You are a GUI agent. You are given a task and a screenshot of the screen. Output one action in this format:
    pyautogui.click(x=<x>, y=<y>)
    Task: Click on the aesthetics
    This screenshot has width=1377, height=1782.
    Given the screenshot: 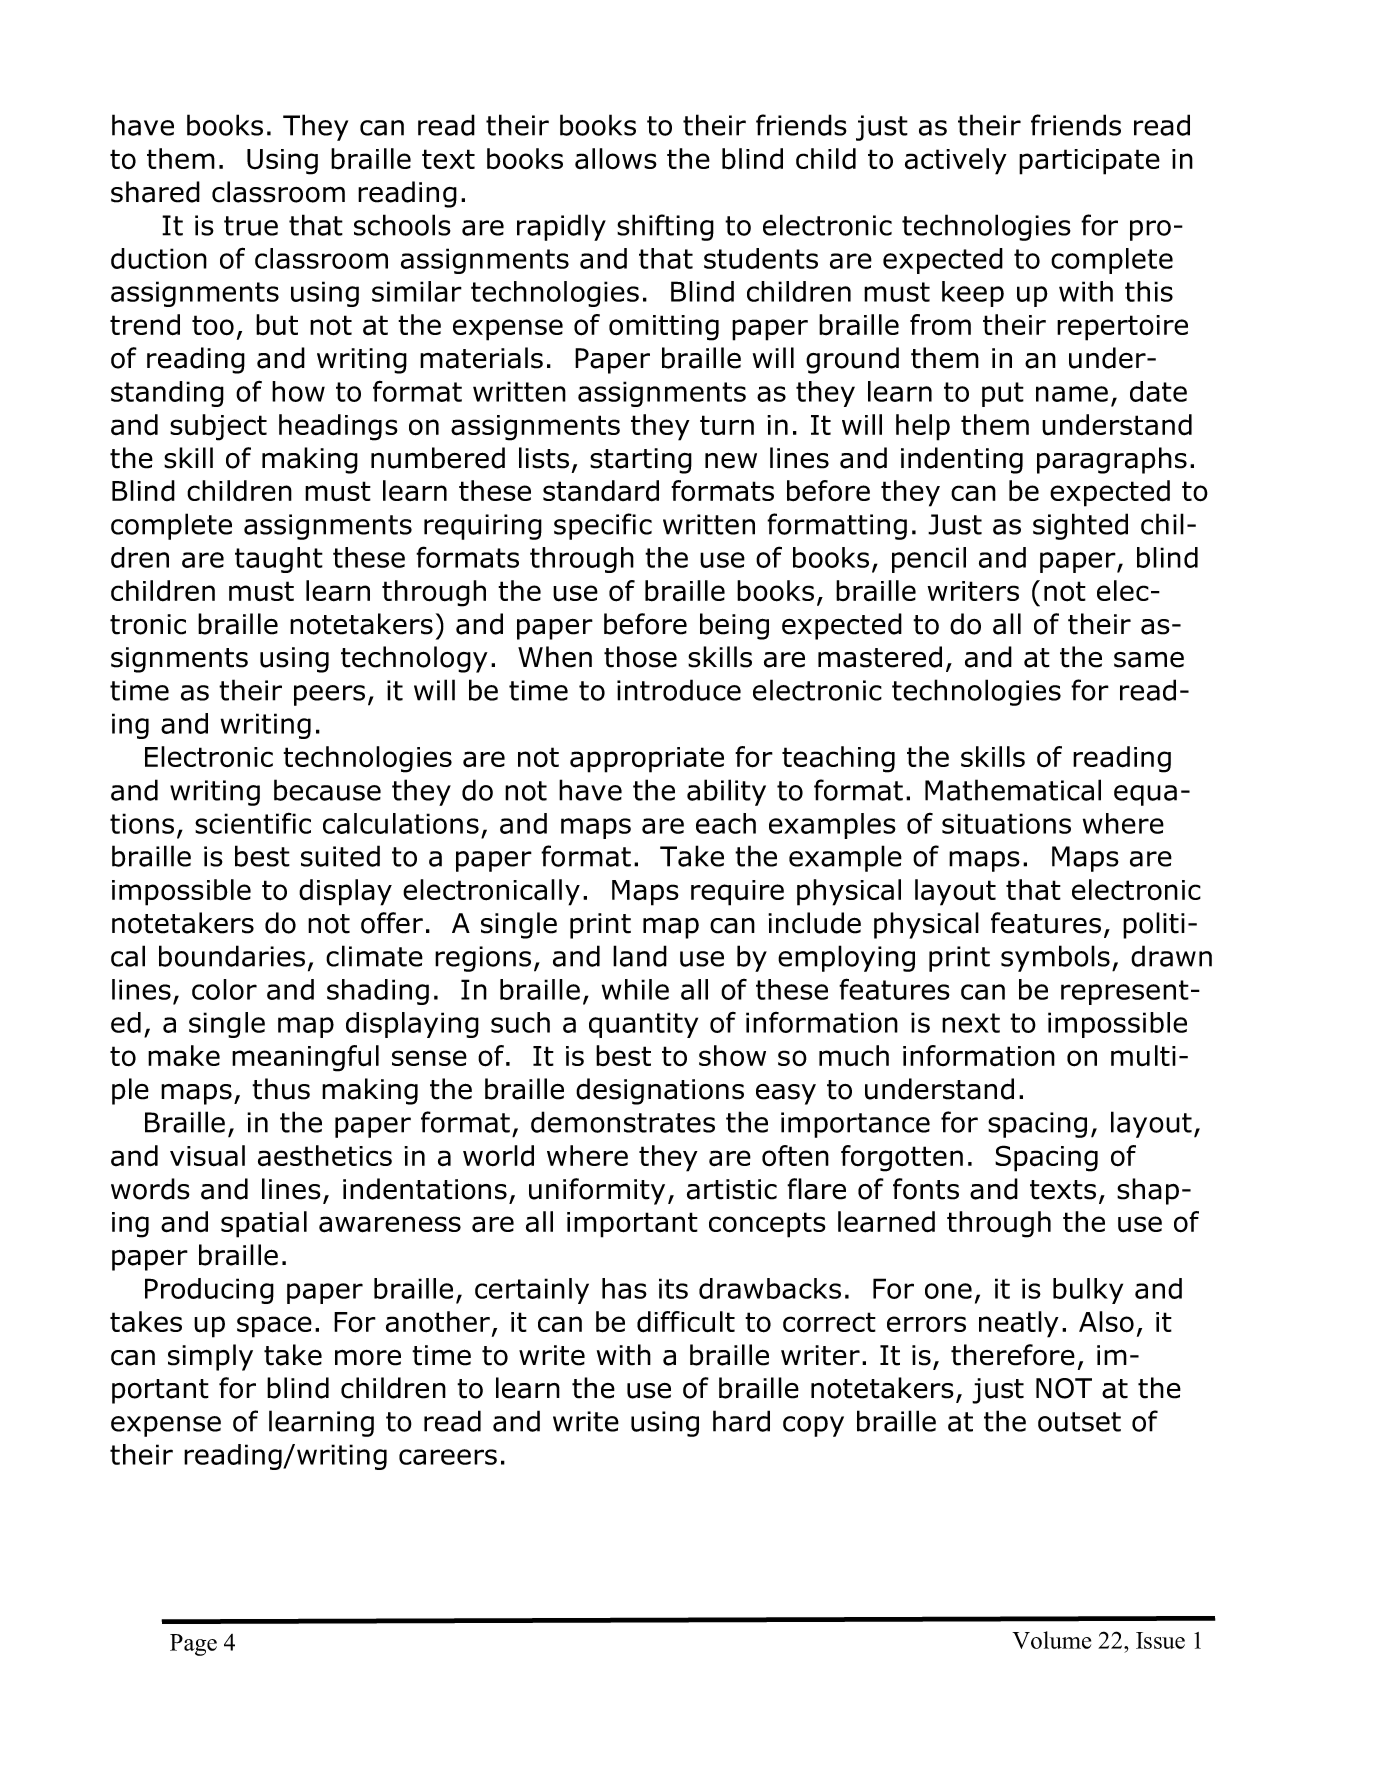 What is the action you would take?
    pyautogui.click(x=325, y=1156)
